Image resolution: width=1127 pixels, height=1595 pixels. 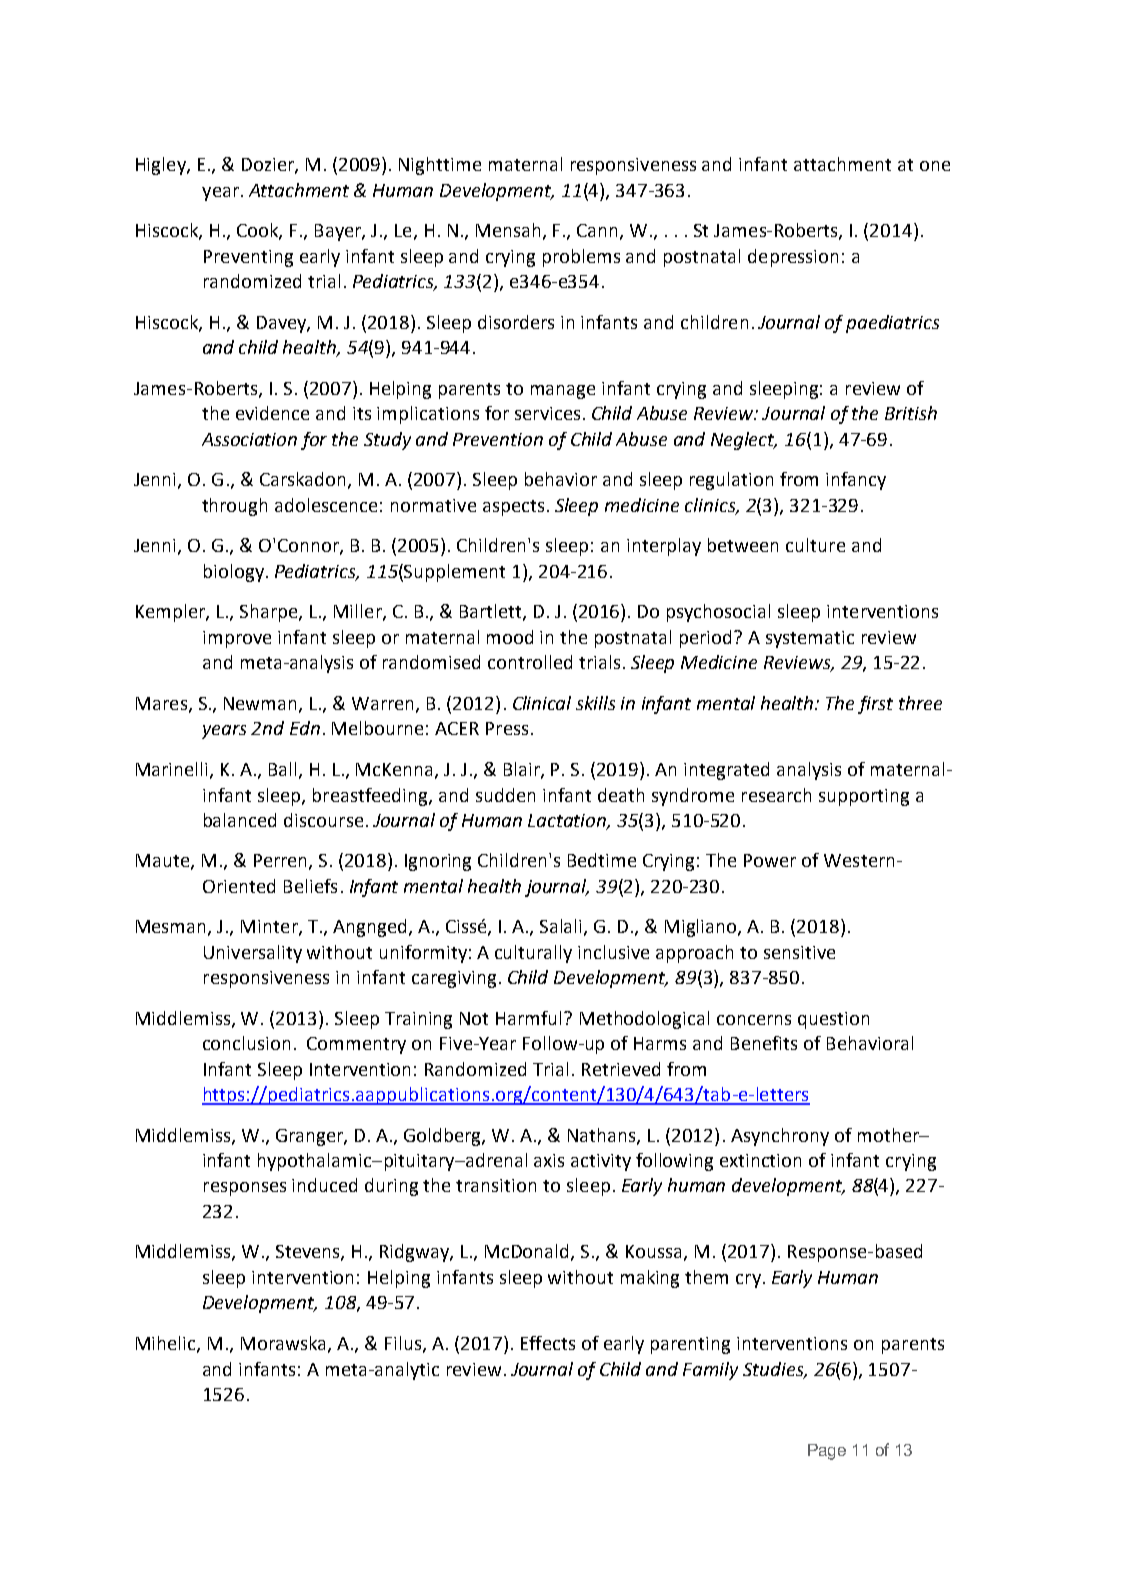 What do you see at coordinates (864, 797) in the screenshot?
I see `supporting` at bounding box center [864, 797].
